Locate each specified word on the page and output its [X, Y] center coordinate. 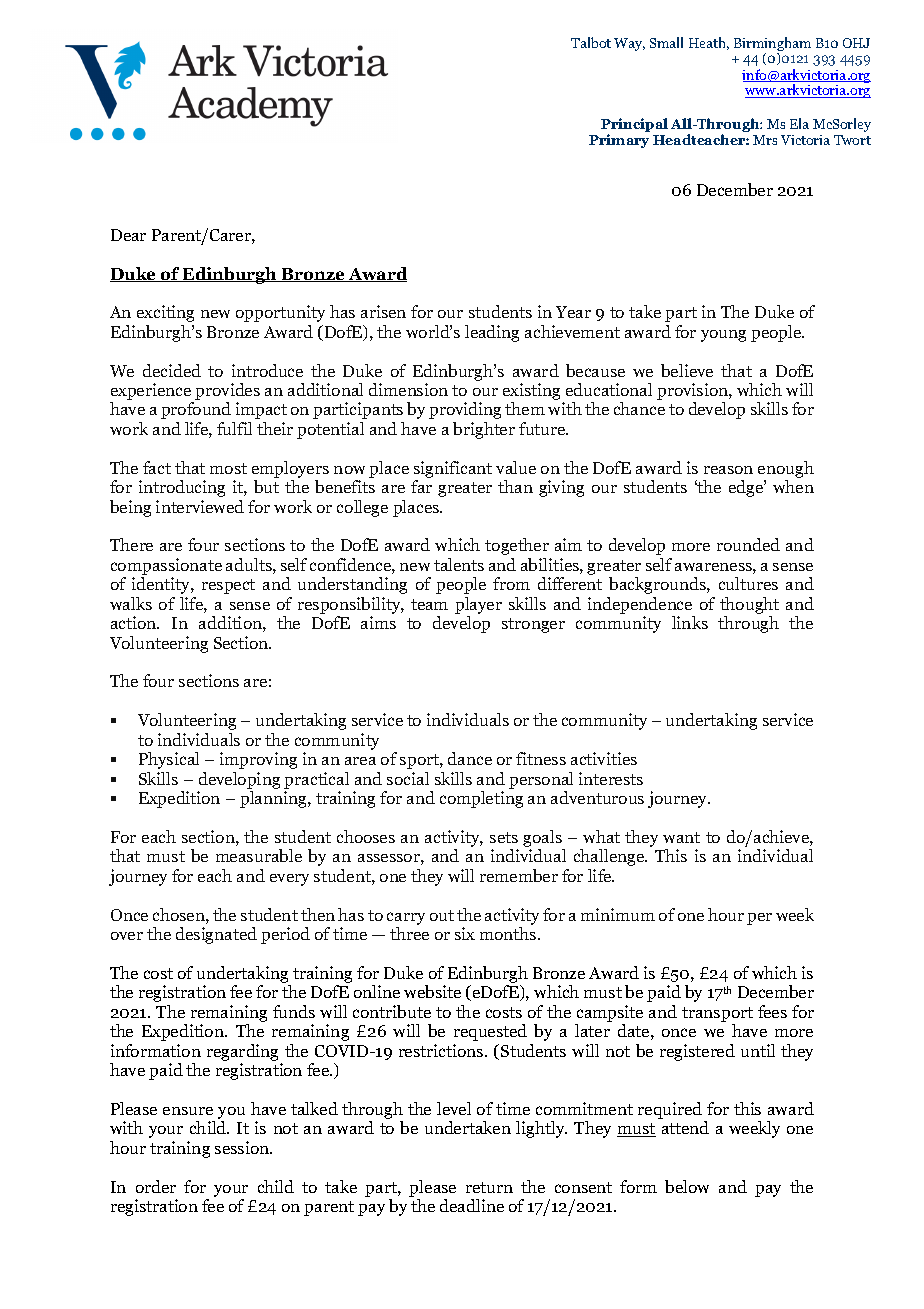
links [690, 622]
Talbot [591, 42]
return [489, 1187]
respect [228, 586]
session [243, 1147]
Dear [128, 235]
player [478, 605]
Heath [709, 43]
